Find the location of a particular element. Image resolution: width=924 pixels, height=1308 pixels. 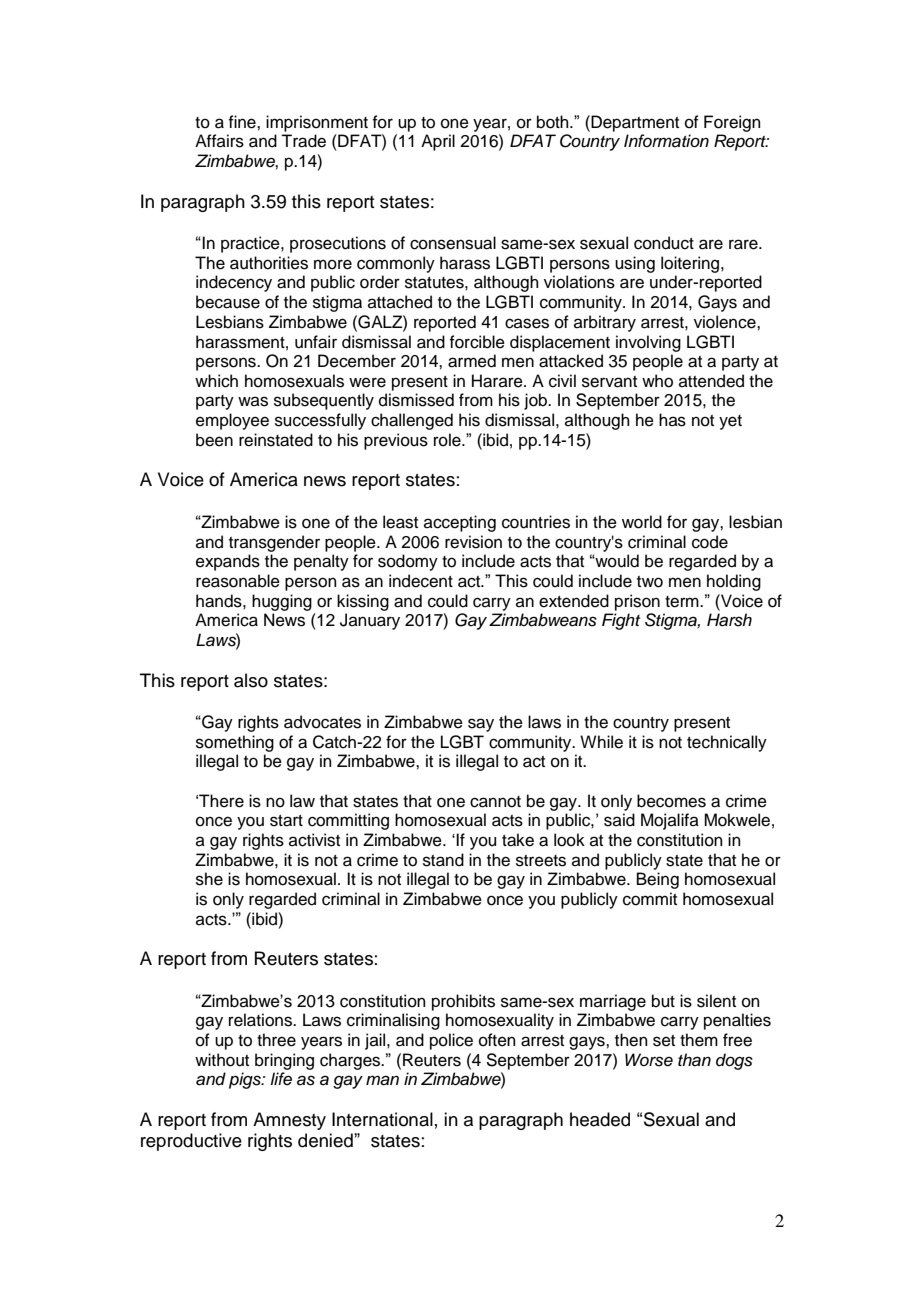

fine is located at coordinates (243, 122).
